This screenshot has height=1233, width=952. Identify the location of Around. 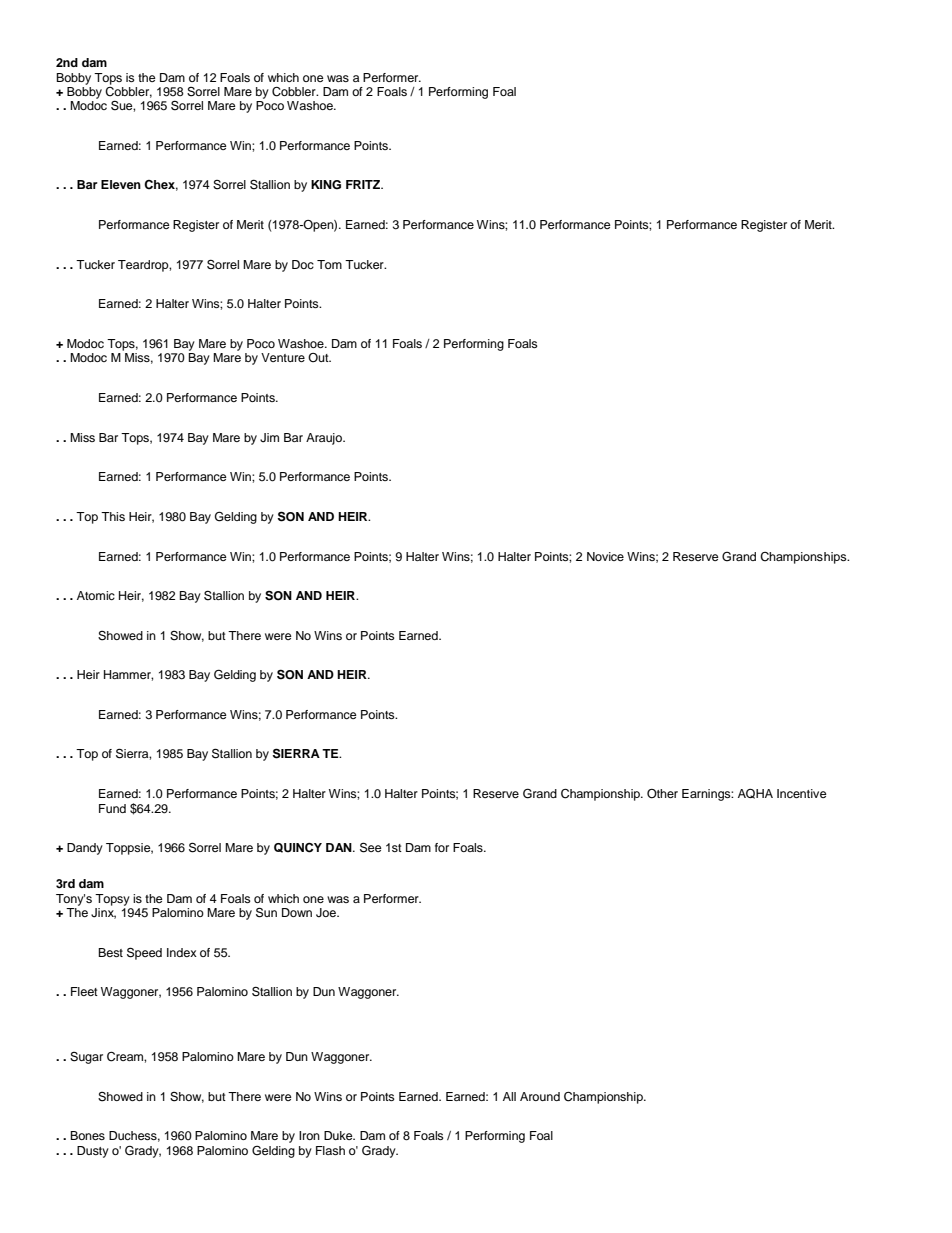
(540, 1096).
